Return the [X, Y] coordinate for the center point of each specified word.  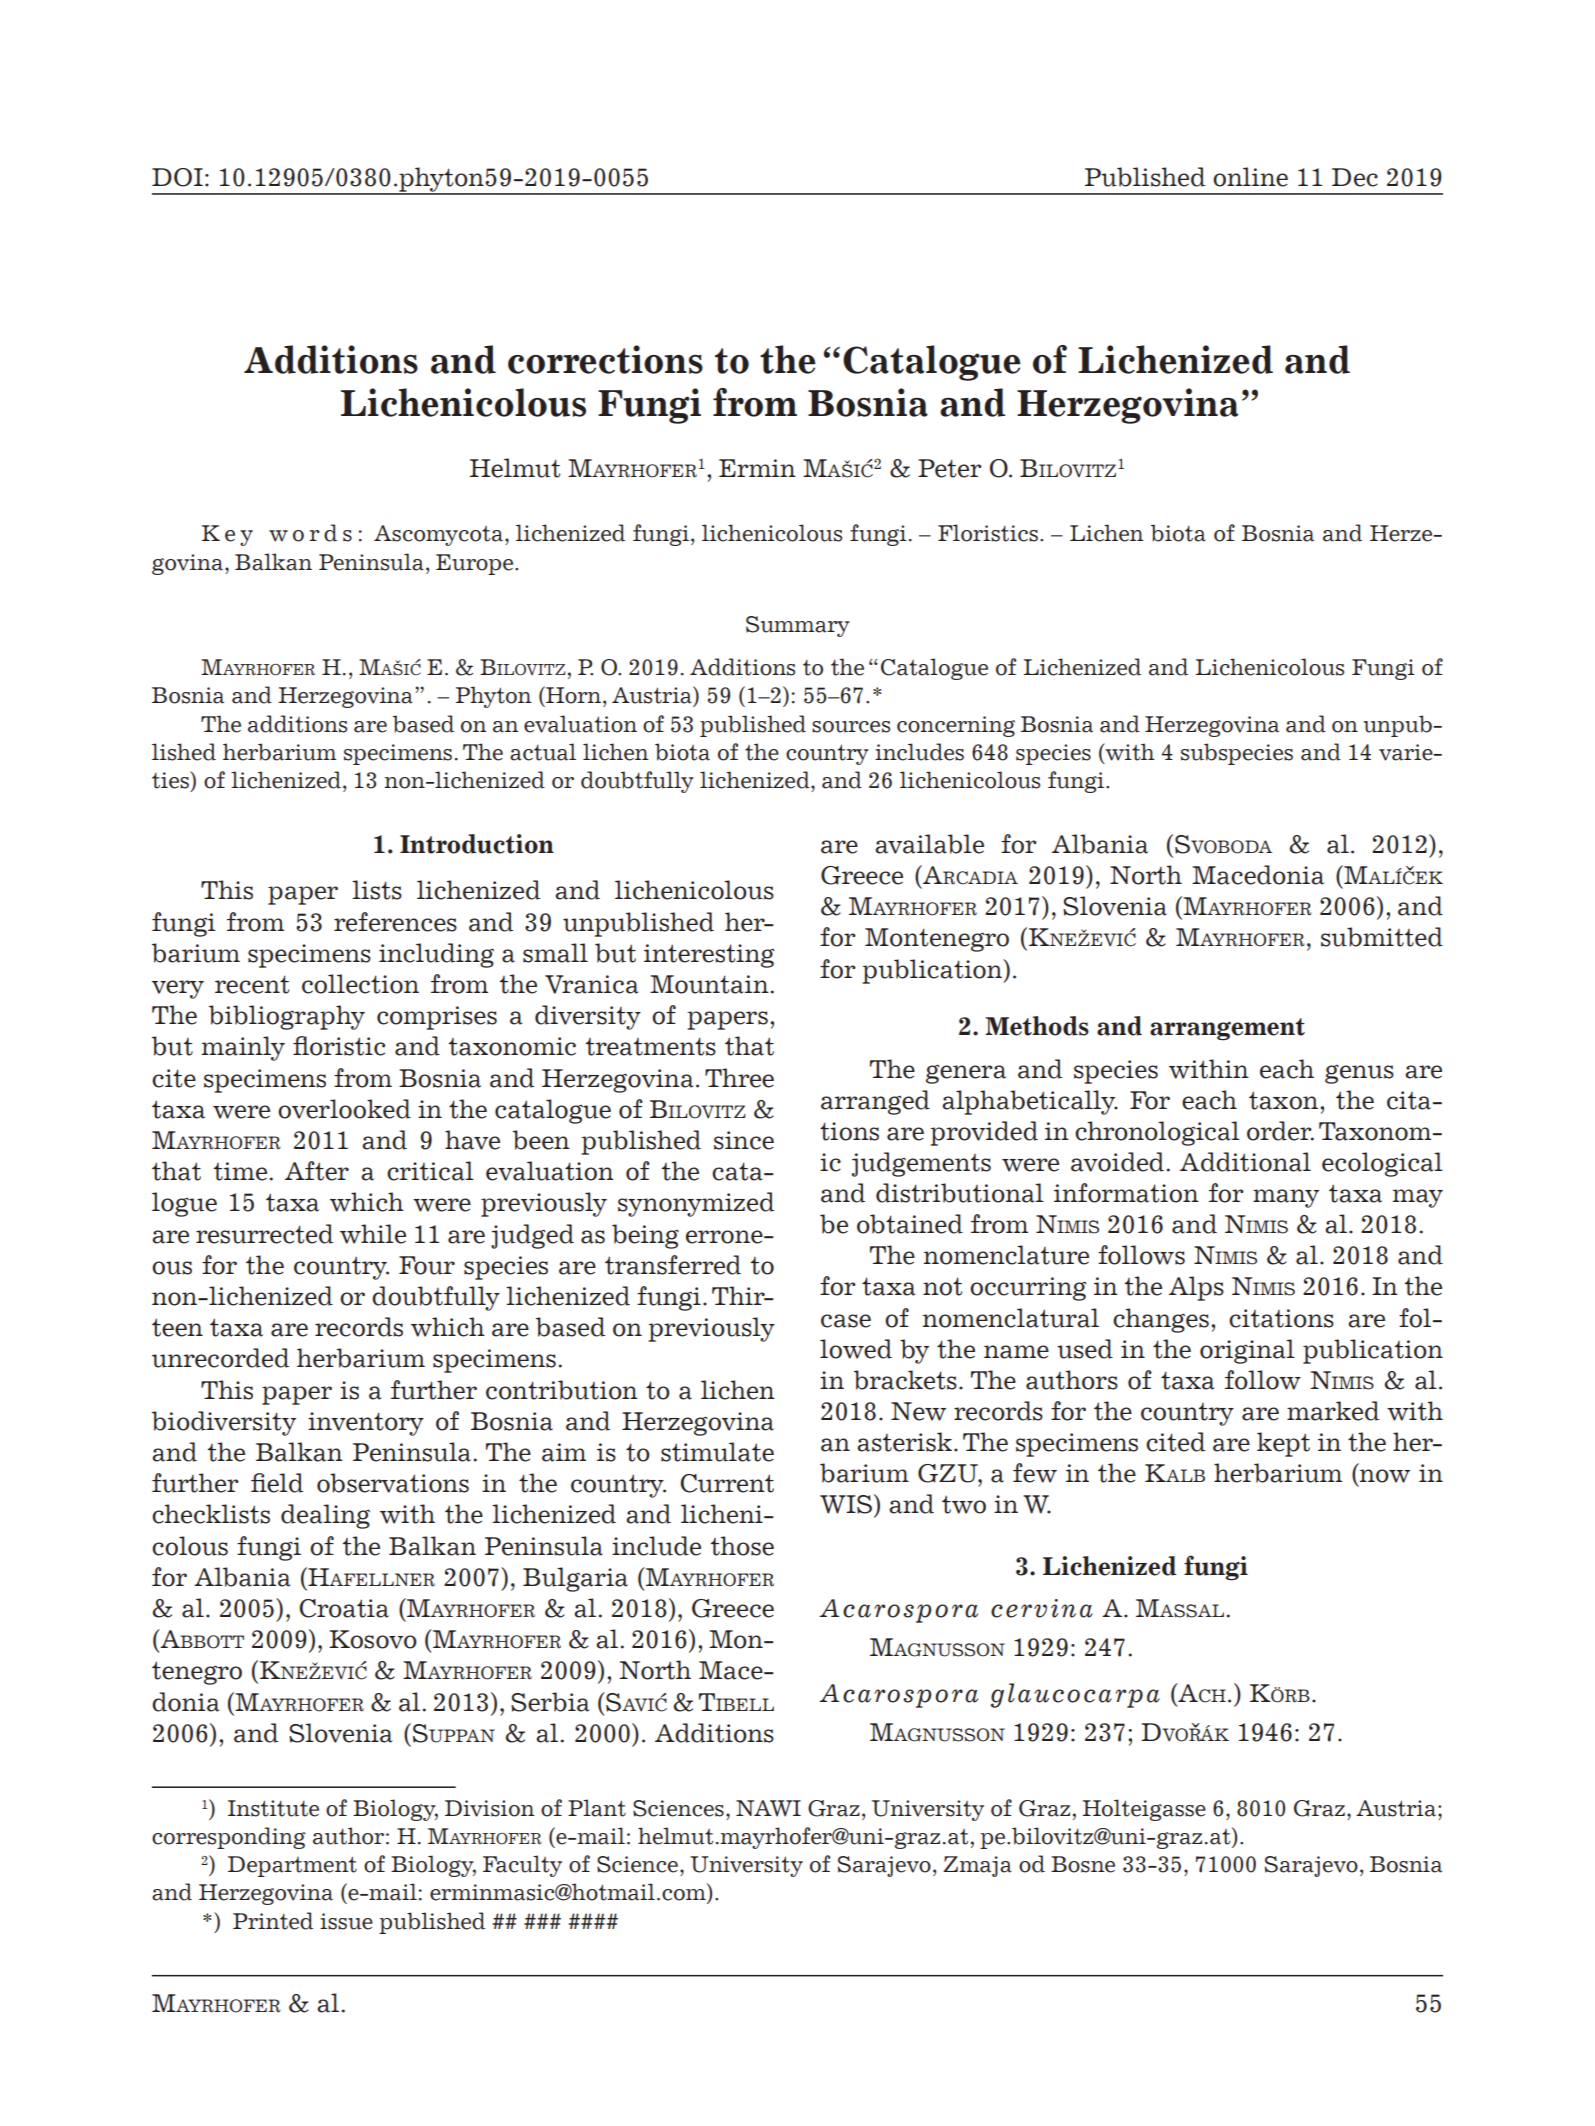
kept [1283, 1444]
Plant [597, 1808]
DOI [177, 177]
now [1384, 1476]
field [277, 1483]
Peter [950, 468]
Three [739, 1078]
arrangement [1227, 1029]
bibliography [287, 1017]
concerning [956, 726]
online [1250, 177]
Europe [476, 564]
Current [727, 1483]
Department [292, 1866]
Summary [798, 626]
